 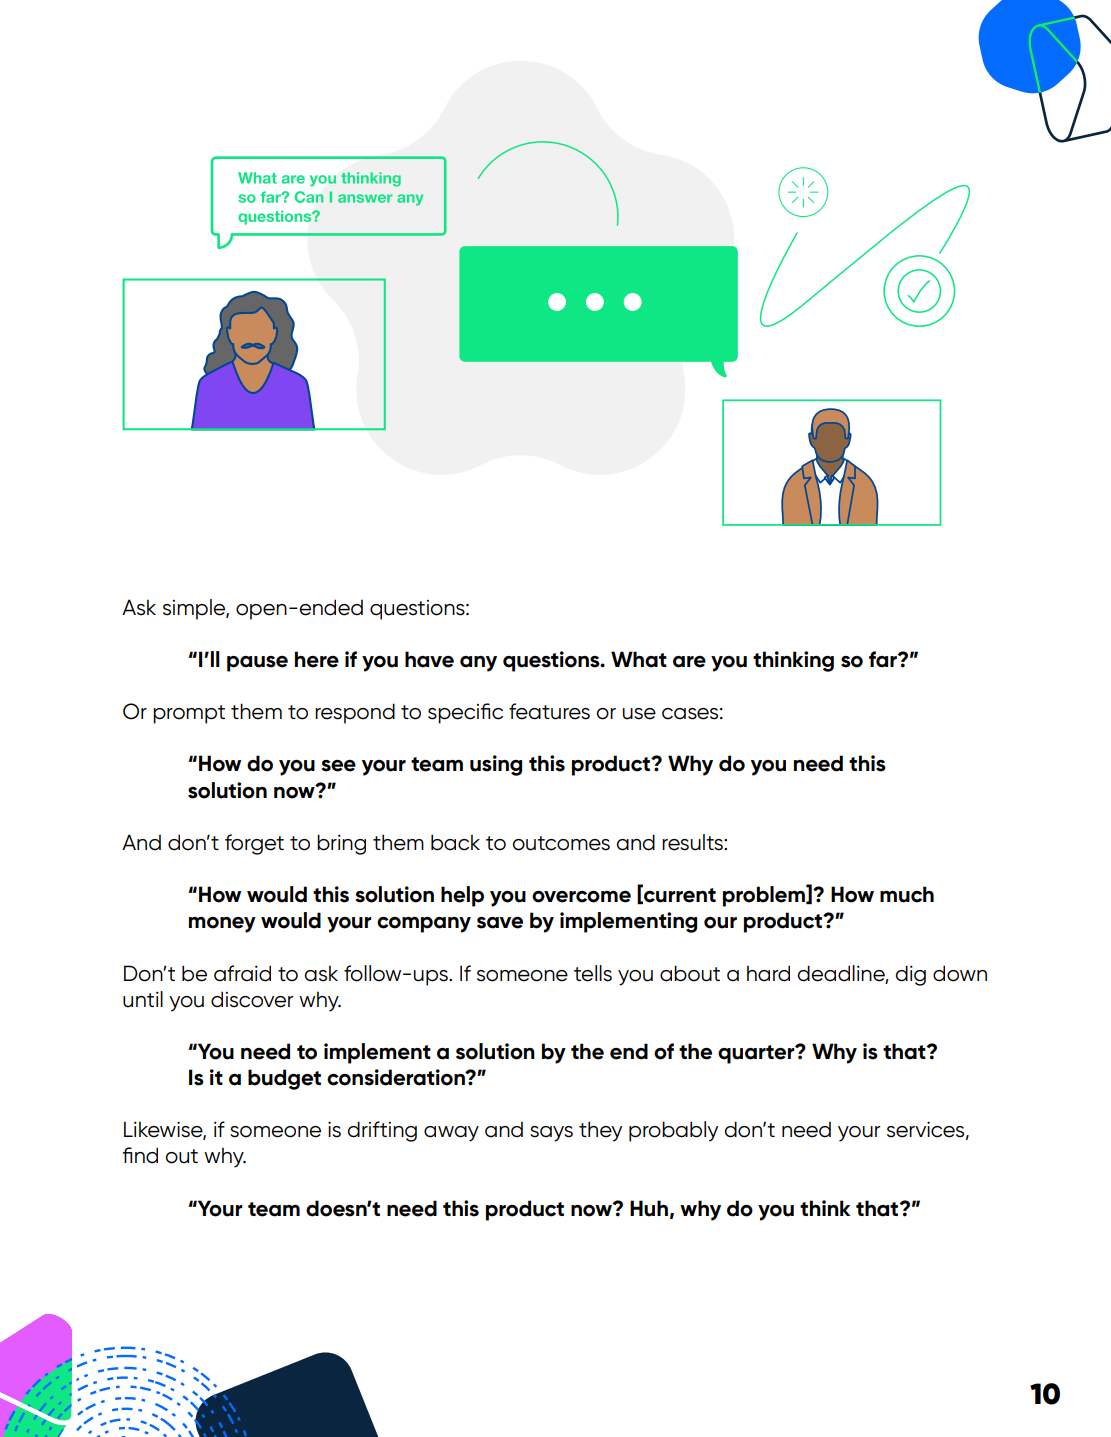 I want to click on probably, so click(x=673, y=1131).
